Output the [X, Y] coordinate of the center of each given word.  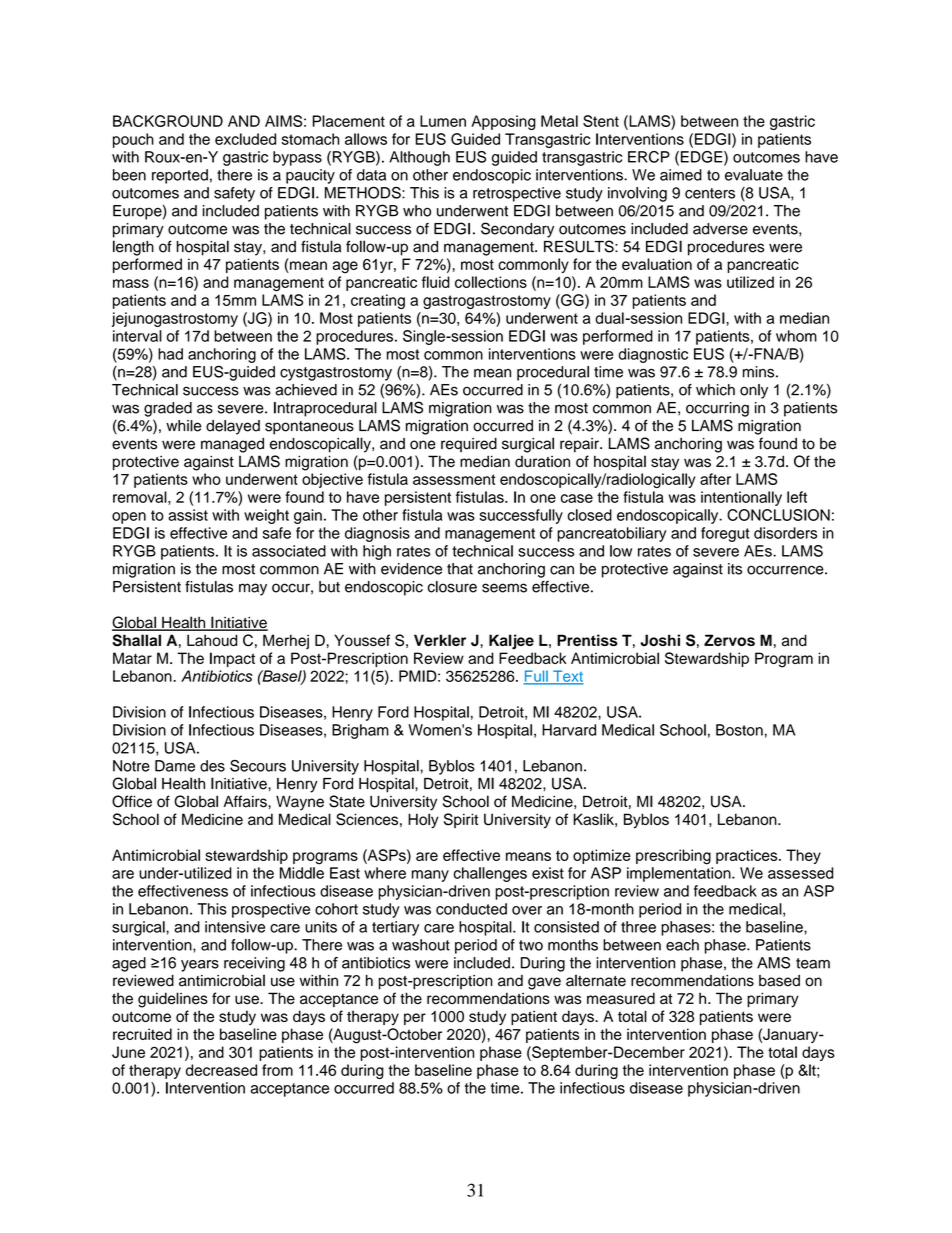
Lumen [443, 121]
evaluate [754, 175]
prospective [271, 910]
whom [796, 336]
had [170, 354]
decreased [221, 1070]
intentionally [741, 498]
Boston [739, 730]
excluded [245, 139]
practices [748, 856]
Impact [232, 659]
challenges [490, 874]
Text [567, 677]
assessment [454, 479]
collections [491, 282]
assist [188, 515]
